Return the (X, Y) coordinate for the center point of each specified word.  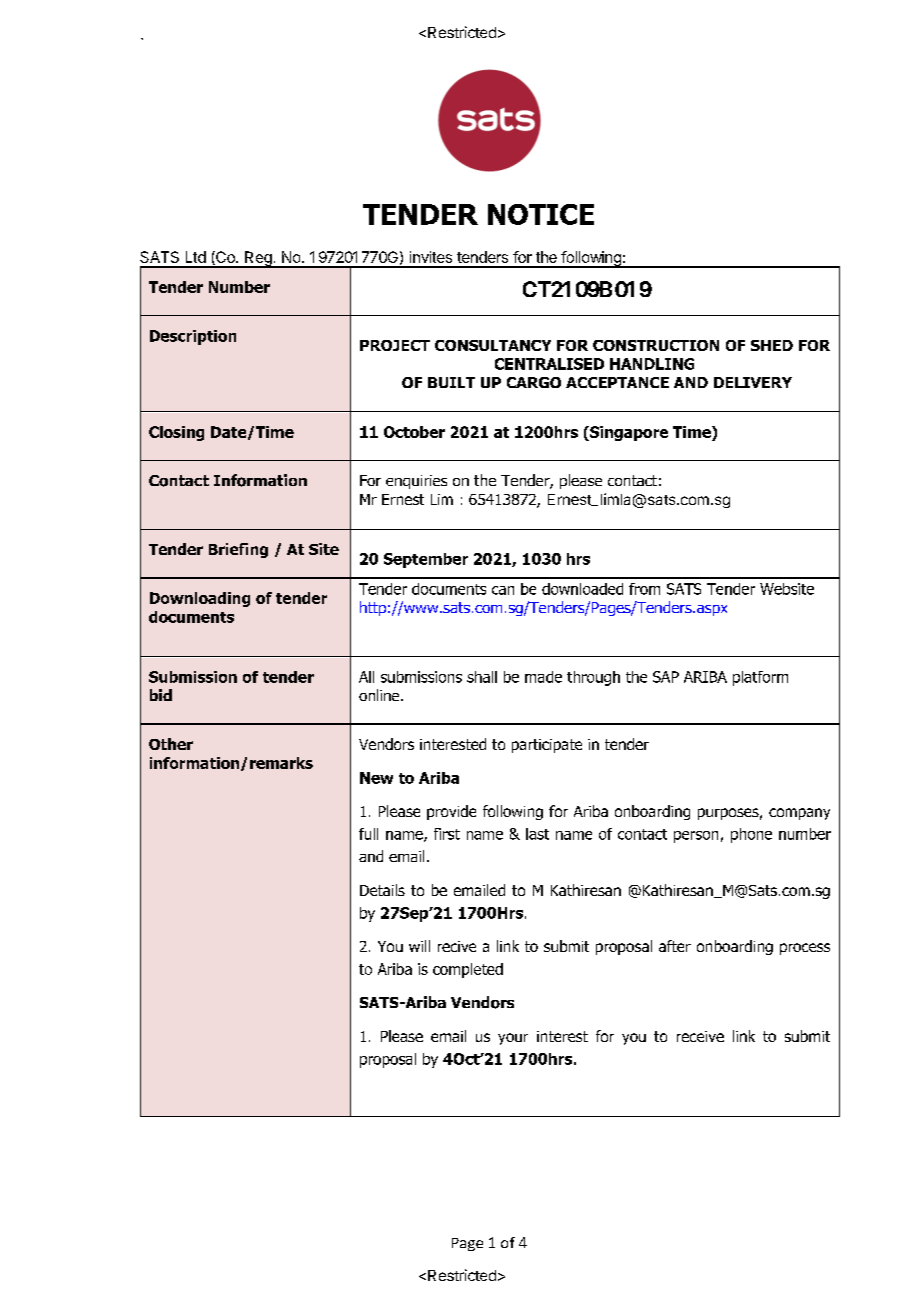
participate (547, 746)
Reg (258, 259)
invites (431, 257)
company (799, 814)
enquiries (416, 482)
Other (171, 744)
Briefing (238, 550)
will (419, 946)
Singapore (628, 433)
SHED (772, 345)
